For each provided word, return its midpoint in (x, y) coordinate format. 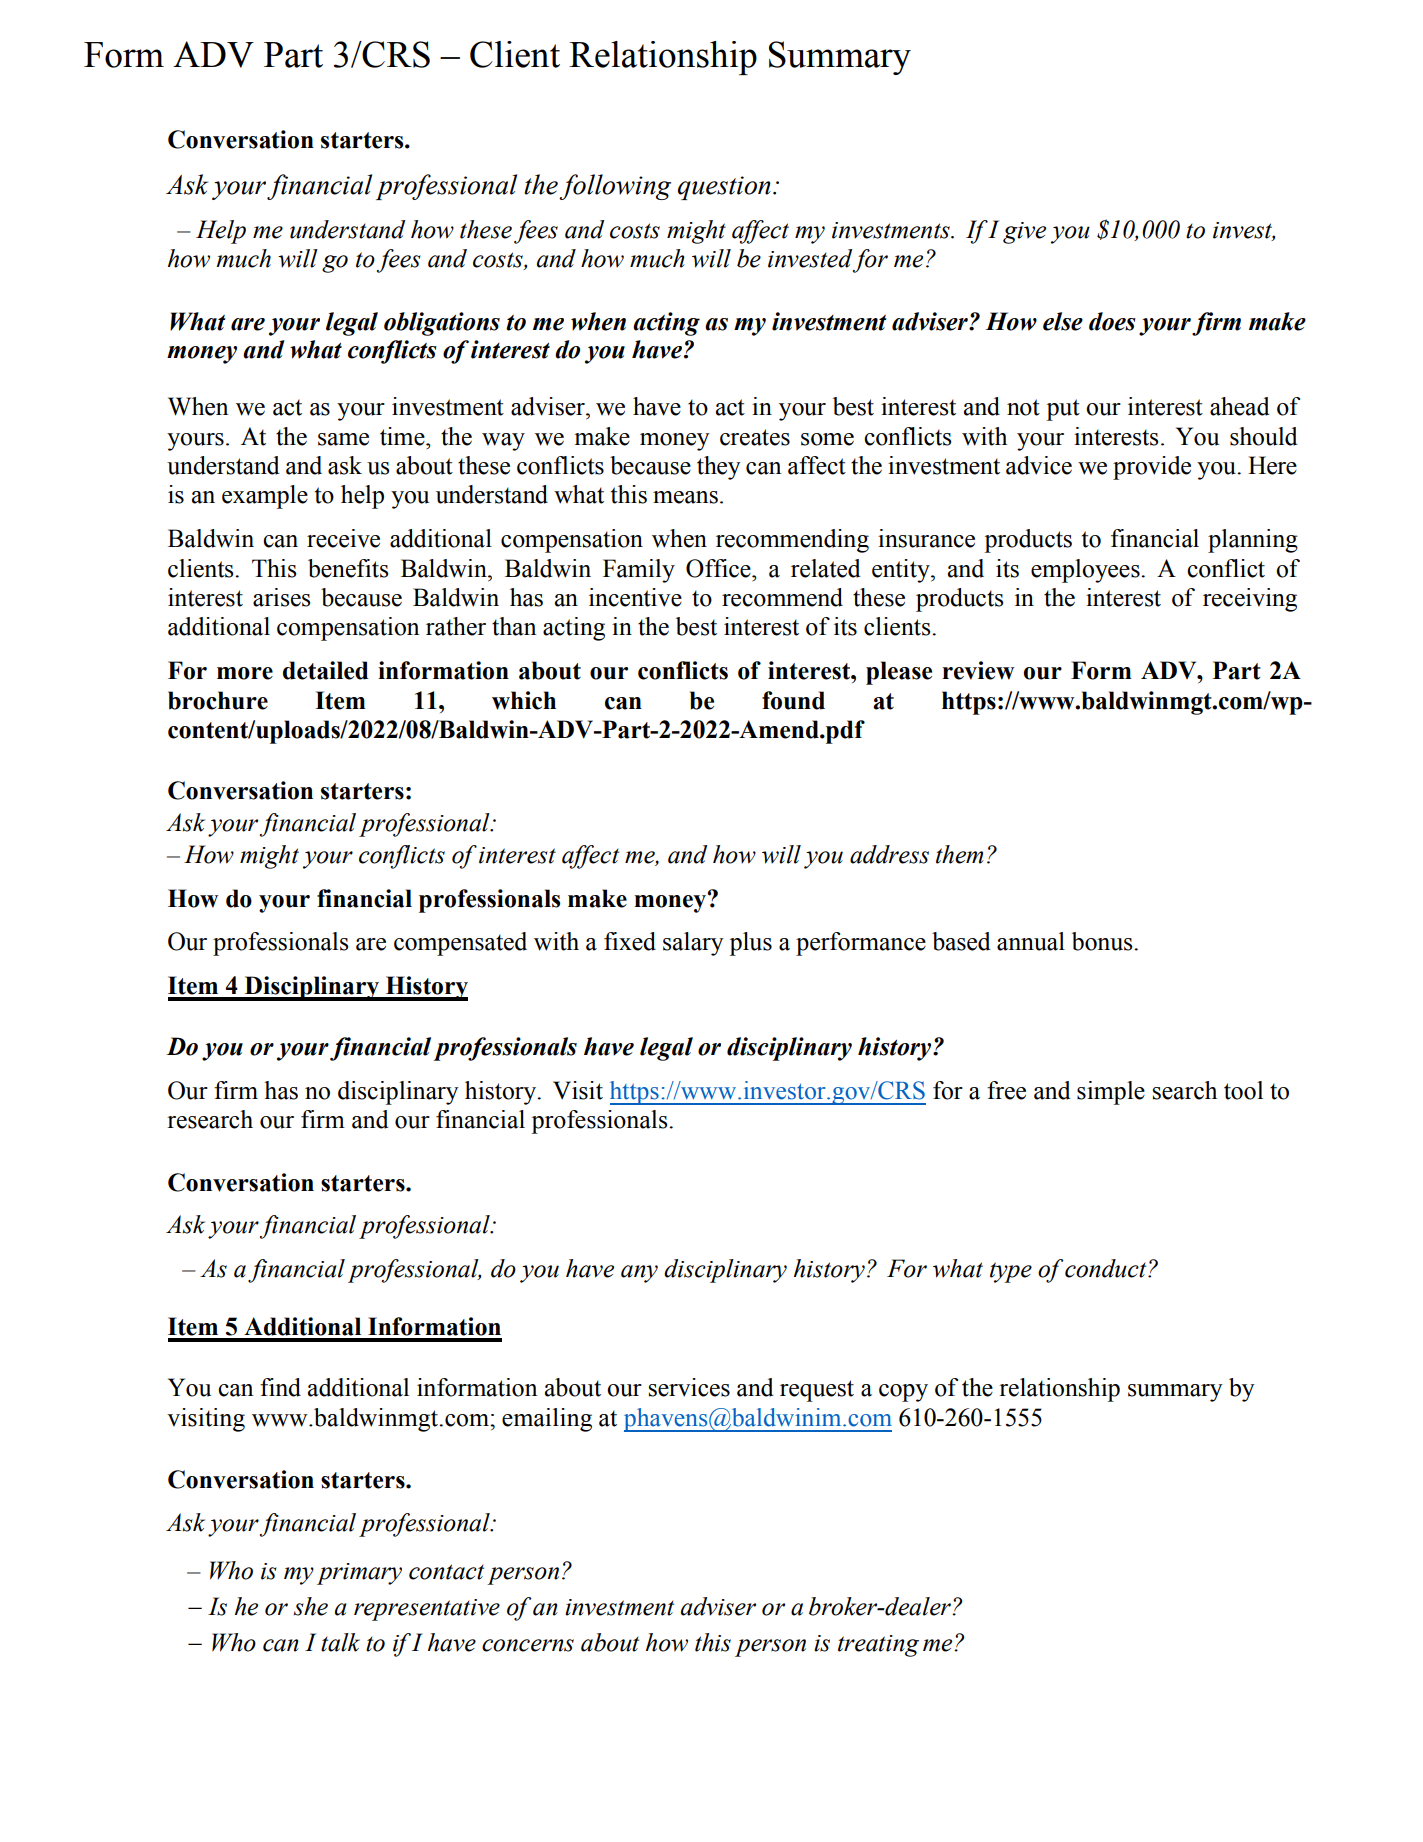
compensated (460, 944)
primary (359, 1574)
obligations (442, 324)
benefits (348, 568)
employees (1086, 571)
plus (750, 944)
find (280, 1387)
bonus (1103, 941)
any (639, 1274)
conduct (1107, 1268)
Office (719, 568)
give (1024, 233)
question (724, 188)
